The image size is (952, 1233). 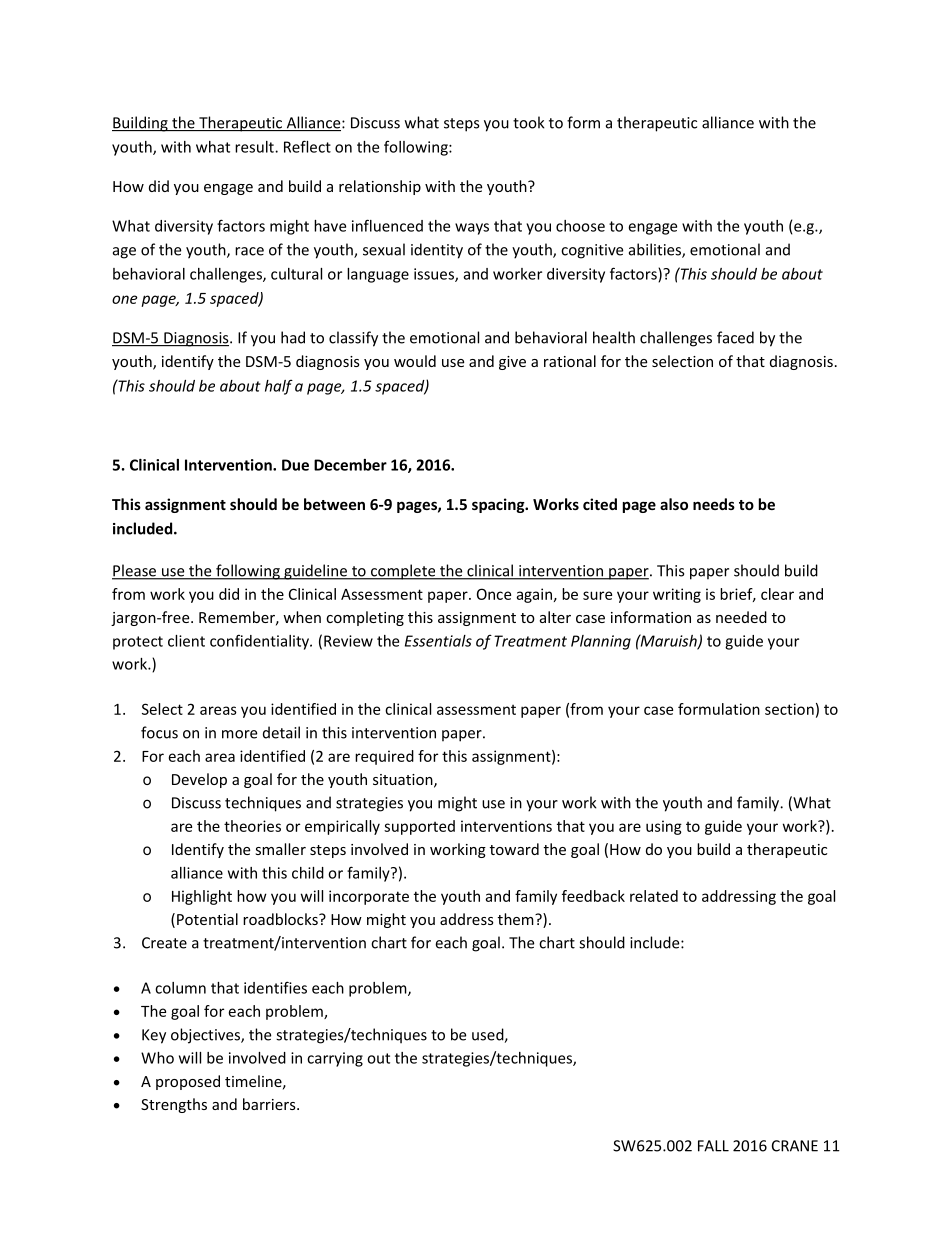 What do you see at coordinates (174, 1105) in the screenshot?
I see `Strengths` at bounding box center [174, 1105].
